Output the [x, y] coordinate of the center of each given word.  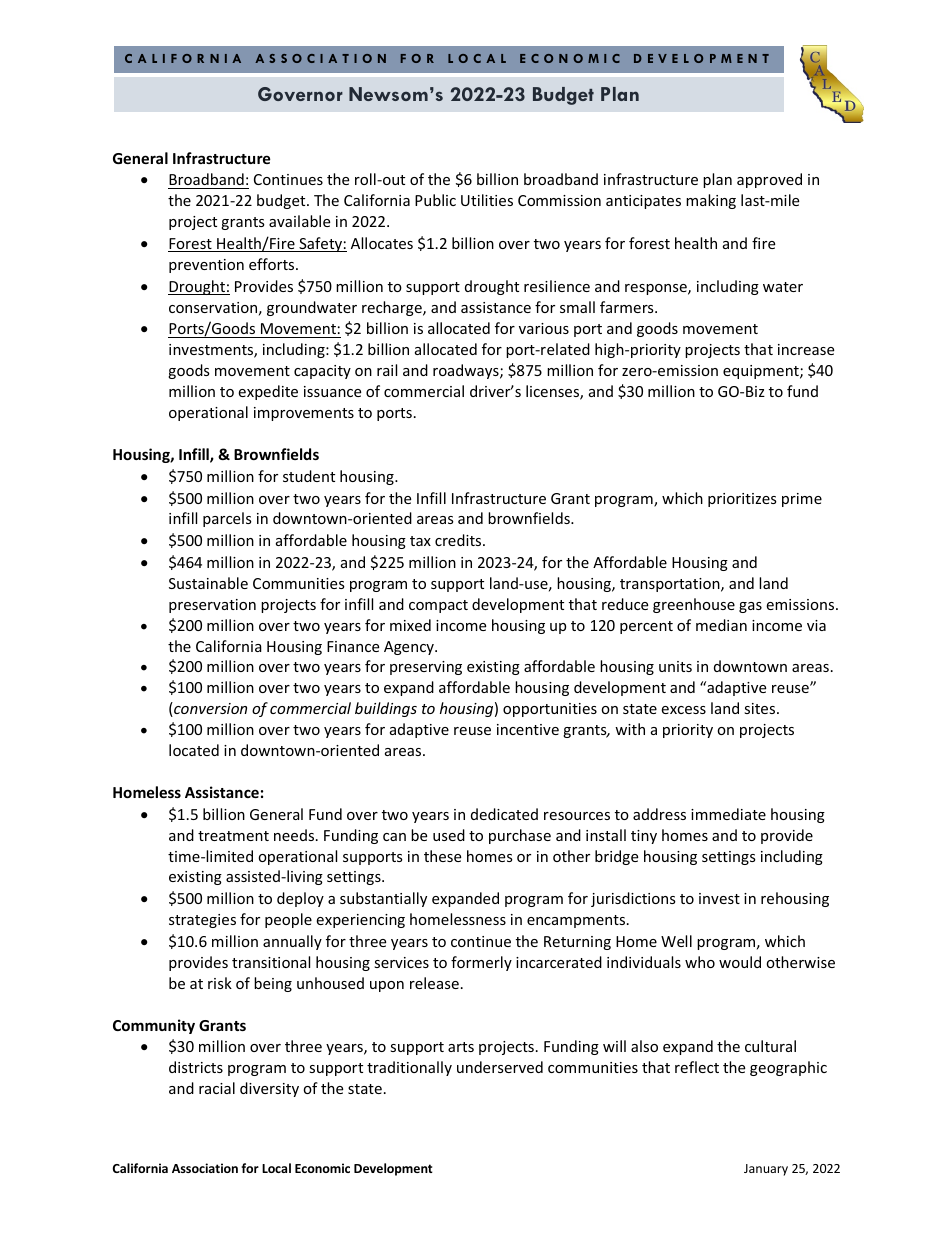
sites [761, 708]
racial [217, 1088]
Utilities [487, 200]
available [299, 221]
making [711, 201]
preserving [426, 668]
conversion [209, 709]
